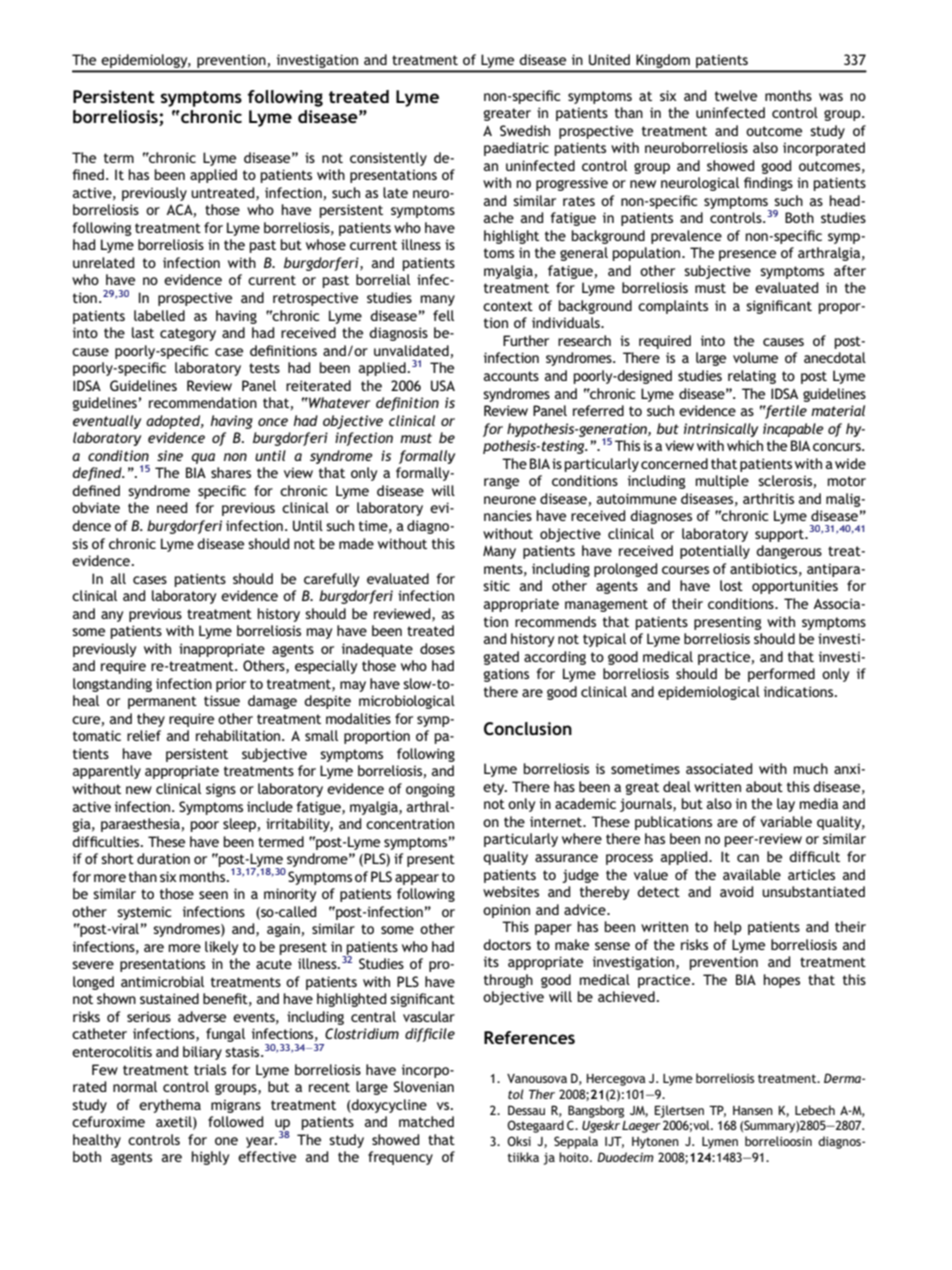  Describe the element at coordinates (388, 159) in the screenshot. I see `consistently` at that location.
